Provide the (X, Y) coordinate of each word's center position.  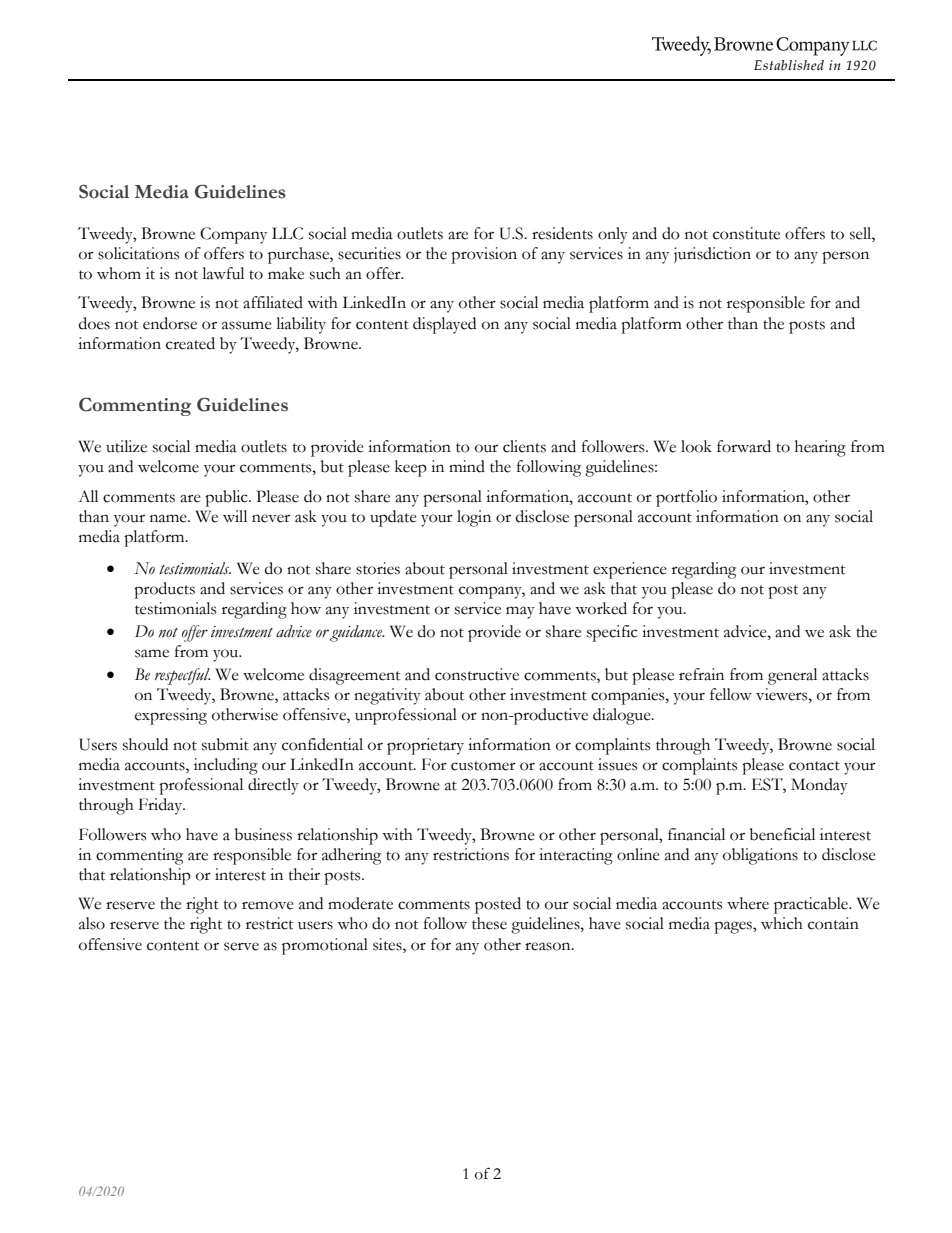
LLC (287, 233)
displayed (444, 325)
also (92, 923)
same (152, 653)
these (489, 923)
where (748, 903)
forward (744, 446)
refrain (701, 674)
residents (562, 233)
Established (789, 65)
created (190, 343)
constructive (477, 674)
